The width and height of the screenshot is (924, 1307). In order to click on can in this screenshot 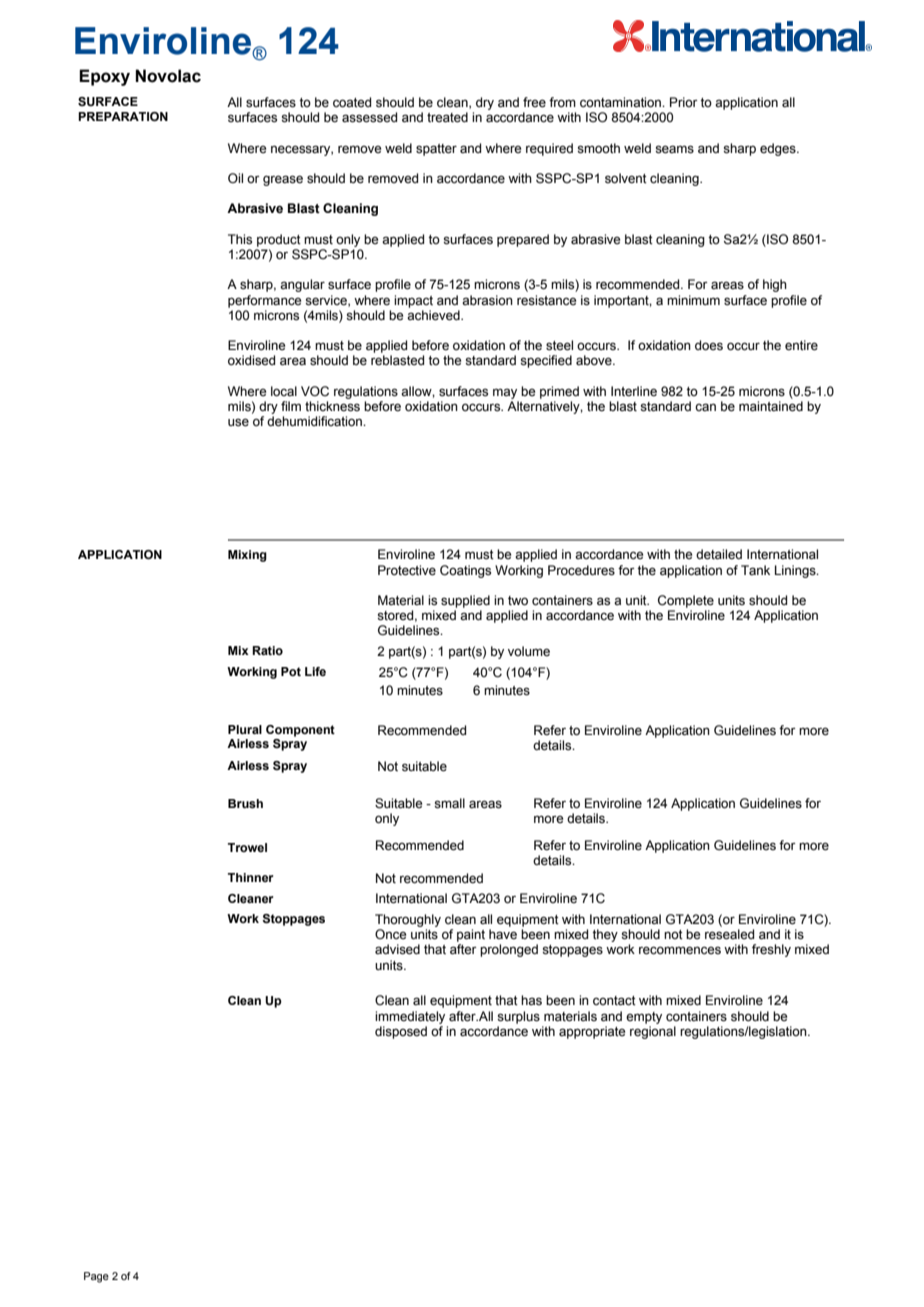, I will do `click(705, 407)`.
